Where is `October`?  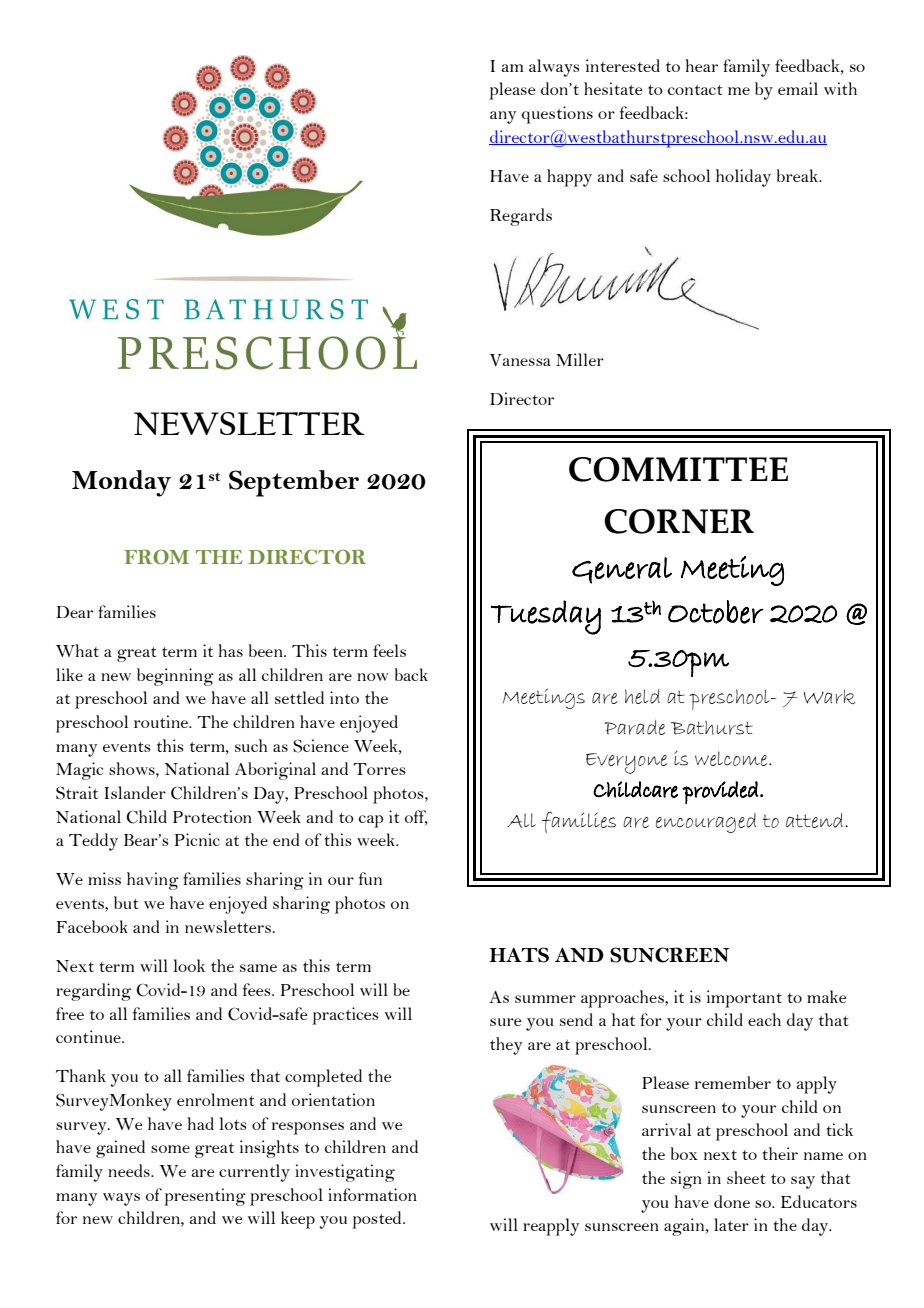 October is located at coordinates (716, 612).
